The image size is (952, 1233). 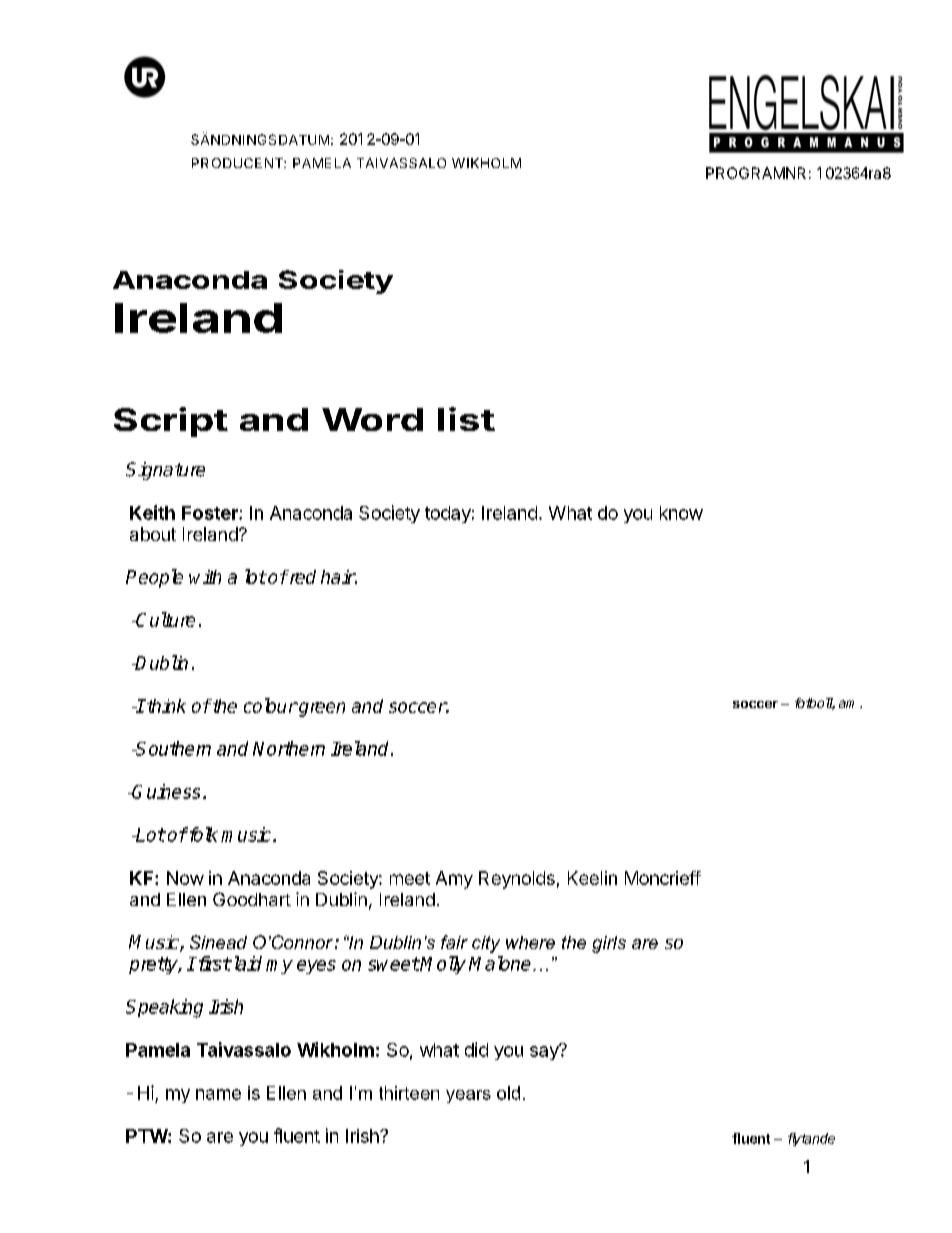 What do you see at coordinates (372, 419) in the screenshot?
I see `Word` at bounding box center [372, 419].
